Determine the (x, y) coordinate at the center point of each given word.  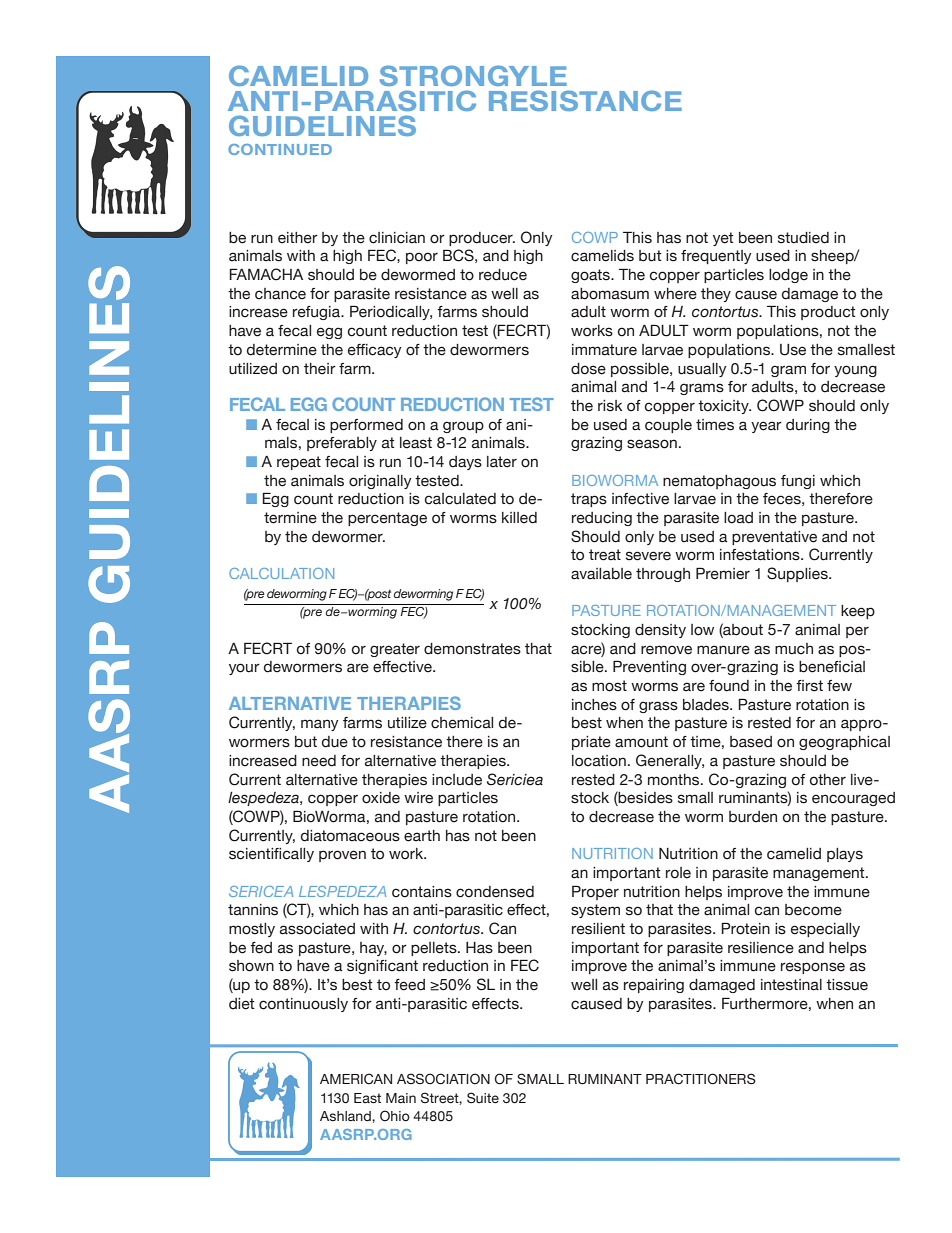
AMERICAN (356, 1078)
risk (610, 406)
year (766, 427)
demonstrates (472, 649)
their (320, 369)
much (794, 649)
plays (845, 855)
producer (482, 239)
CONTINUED (280, 149)
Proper (595, 892)
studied (803, 238)
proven (342, 856)
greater (395, 650)
